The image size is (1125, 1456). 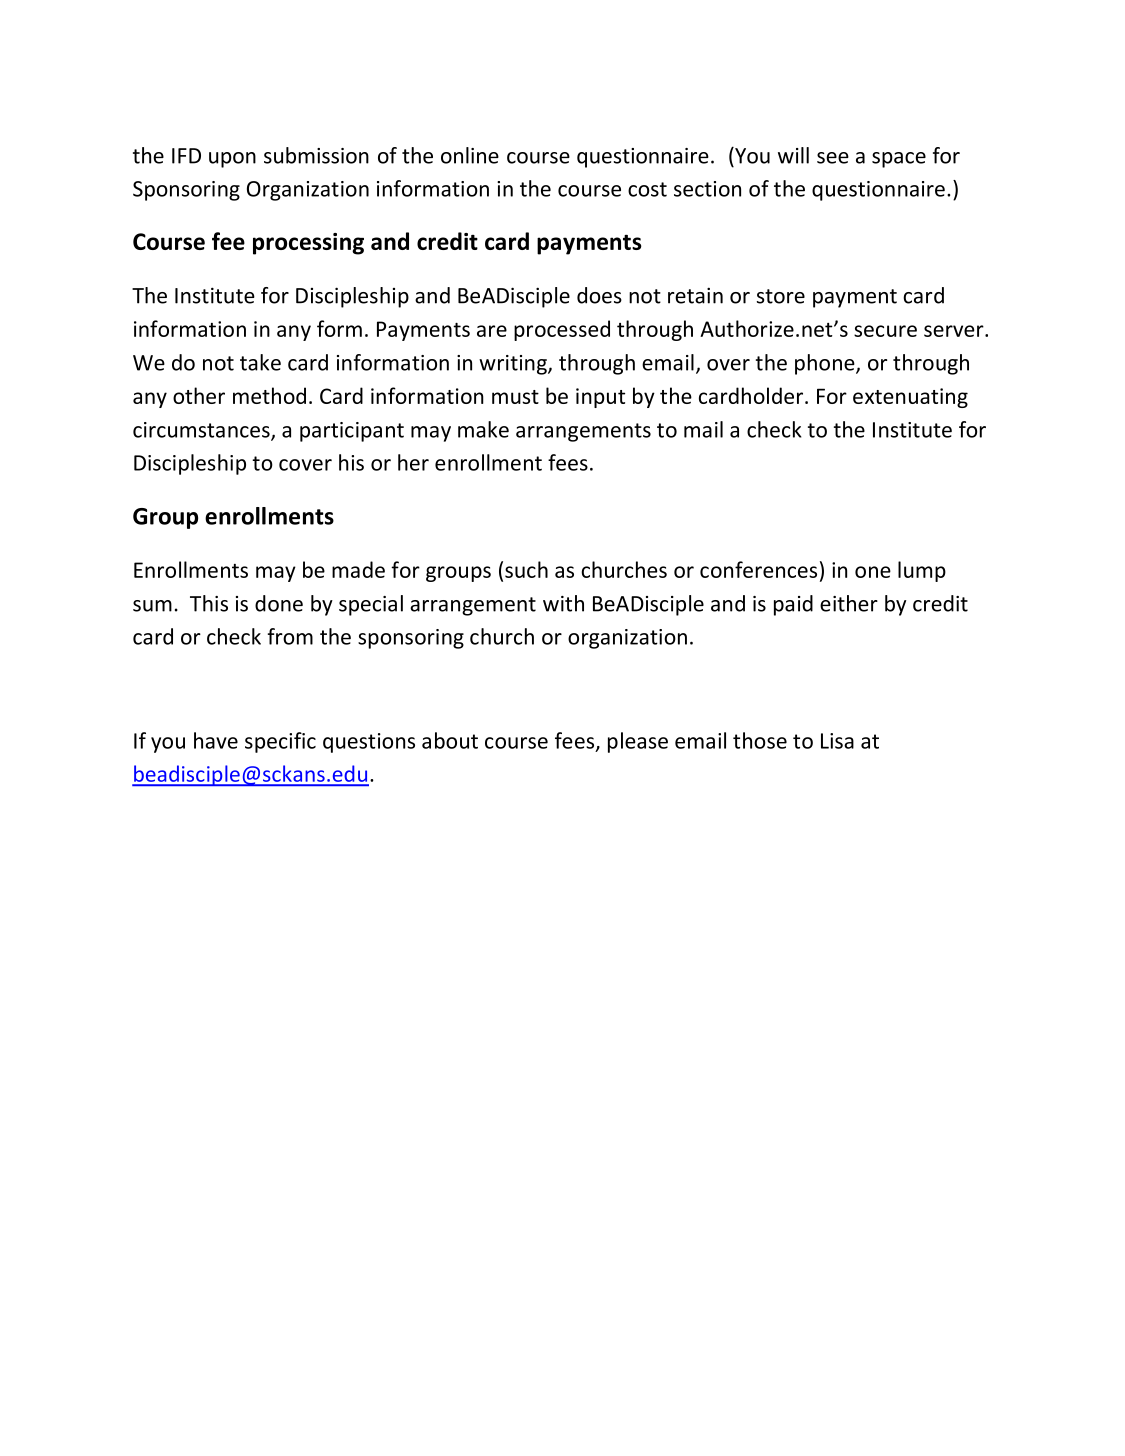 I want to click on processing, so click(x=308, y=244).
